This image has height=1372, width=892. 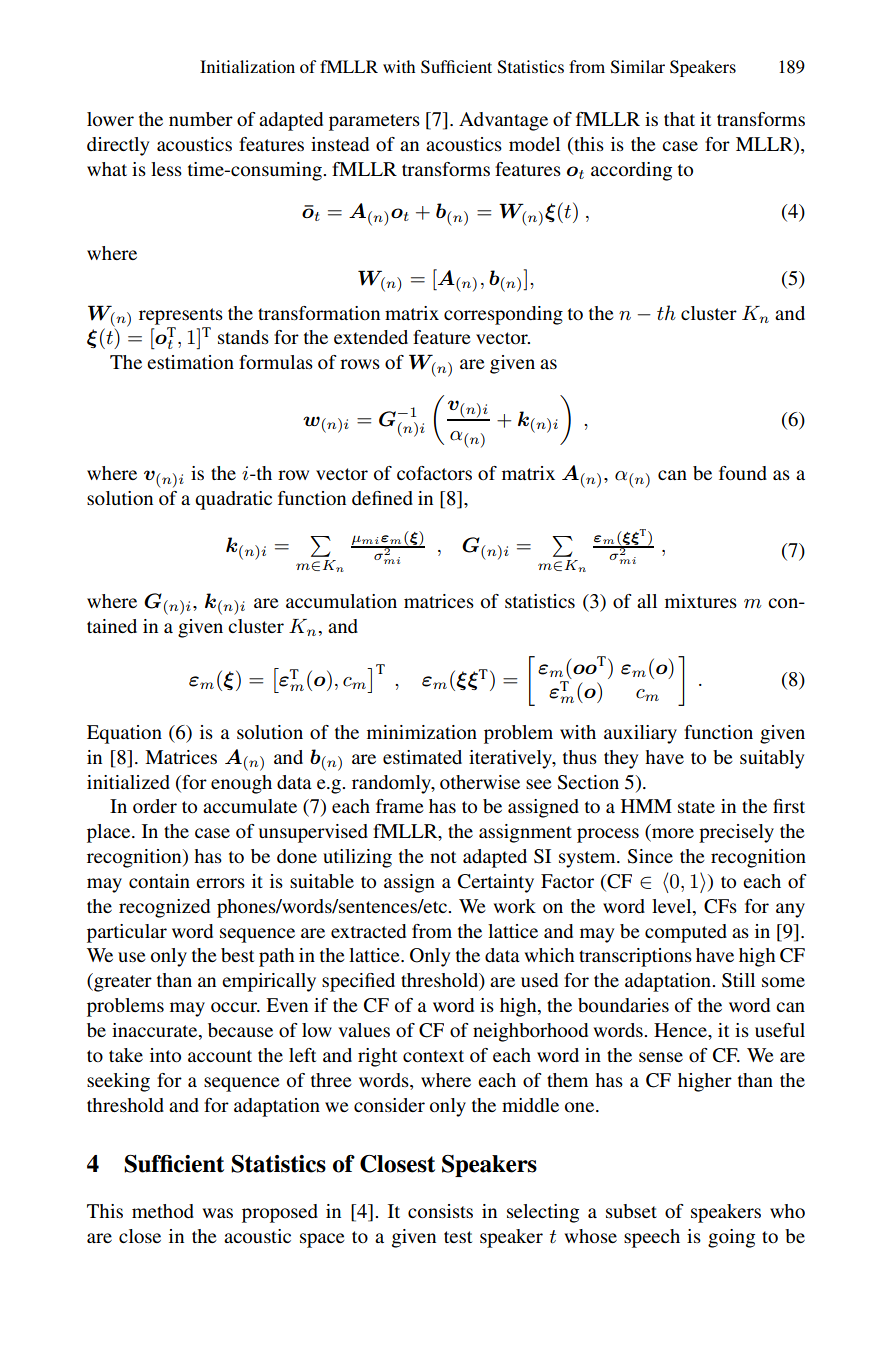 I want to click on defined, so click(x=382, y=498).
